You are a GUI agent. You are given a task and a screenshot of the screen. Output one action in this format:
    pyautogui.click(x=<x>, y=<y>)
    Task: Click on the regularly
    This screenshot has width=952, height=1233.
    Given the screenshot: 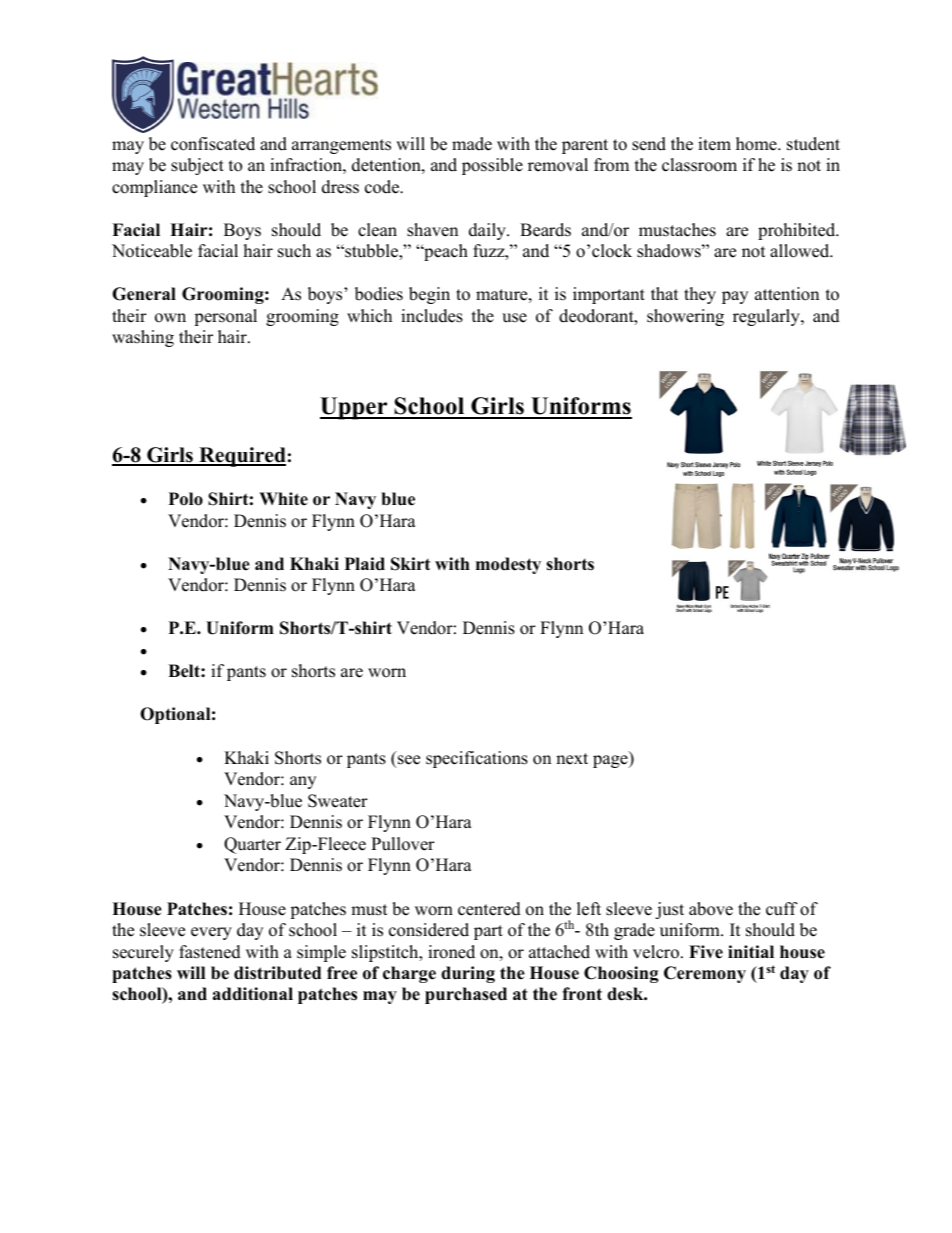 What is the action you would take?
    pyautogui.click(x=767, y=317)
